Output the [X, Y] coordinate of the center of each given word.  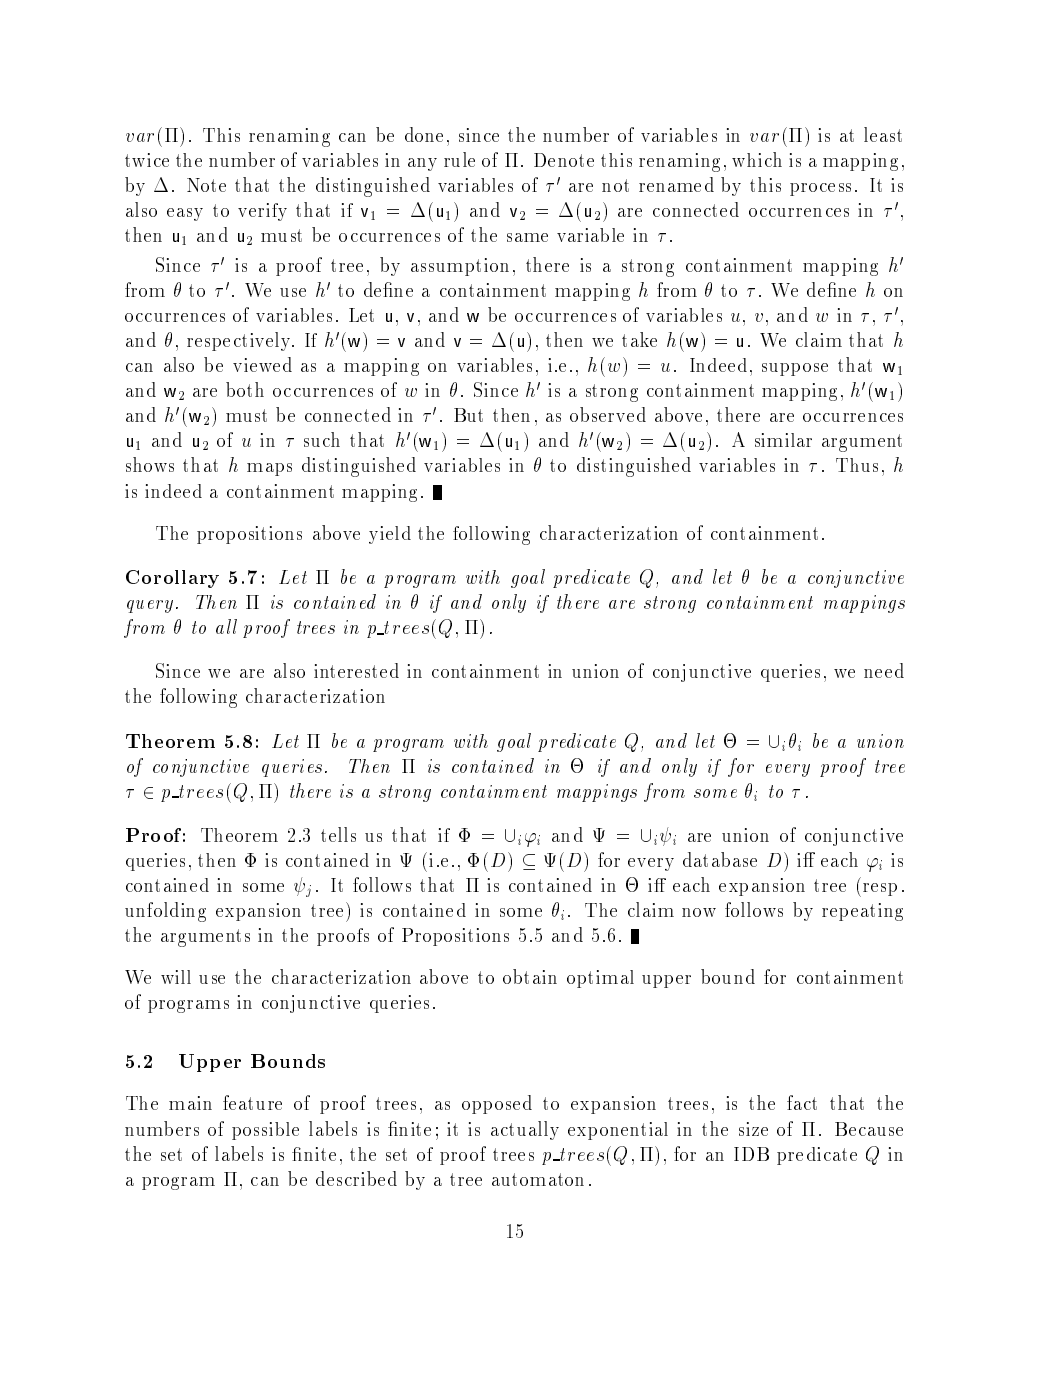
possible [265, 1131]
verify [262, 212]
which [757, 159]
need [884, 670]
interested [356, 670]
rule [459, 159]
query [150, 606]
